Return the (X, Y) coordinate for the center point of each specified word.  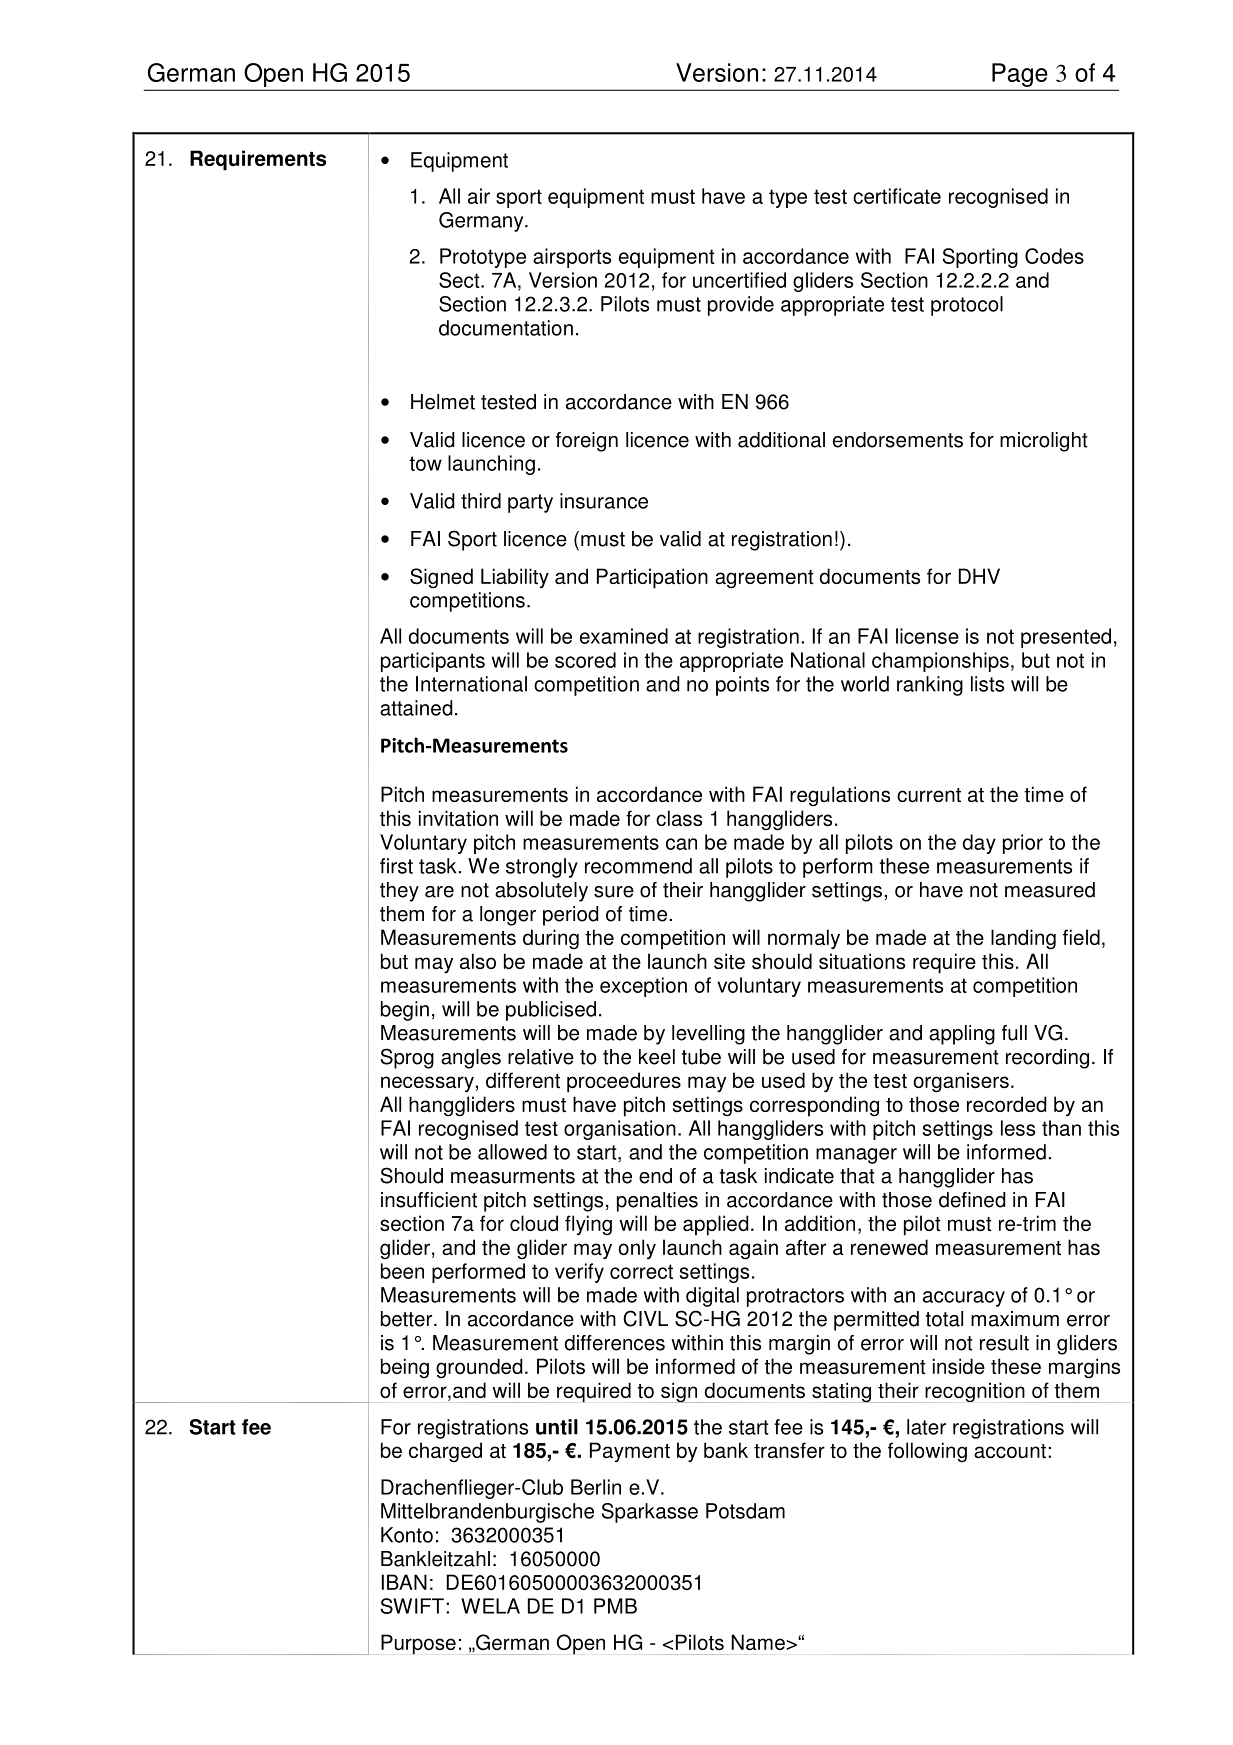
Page (1019, 75)
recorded (1007, 1104)
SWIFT (412, 1606)
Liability (515, 578)
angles (471, 1059)
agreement (764, 579)
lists (987, 684)
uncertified (739, 280)
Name (759, 1642)
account (1010, 1451)
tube (701, 1057)
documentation (506, 328)
